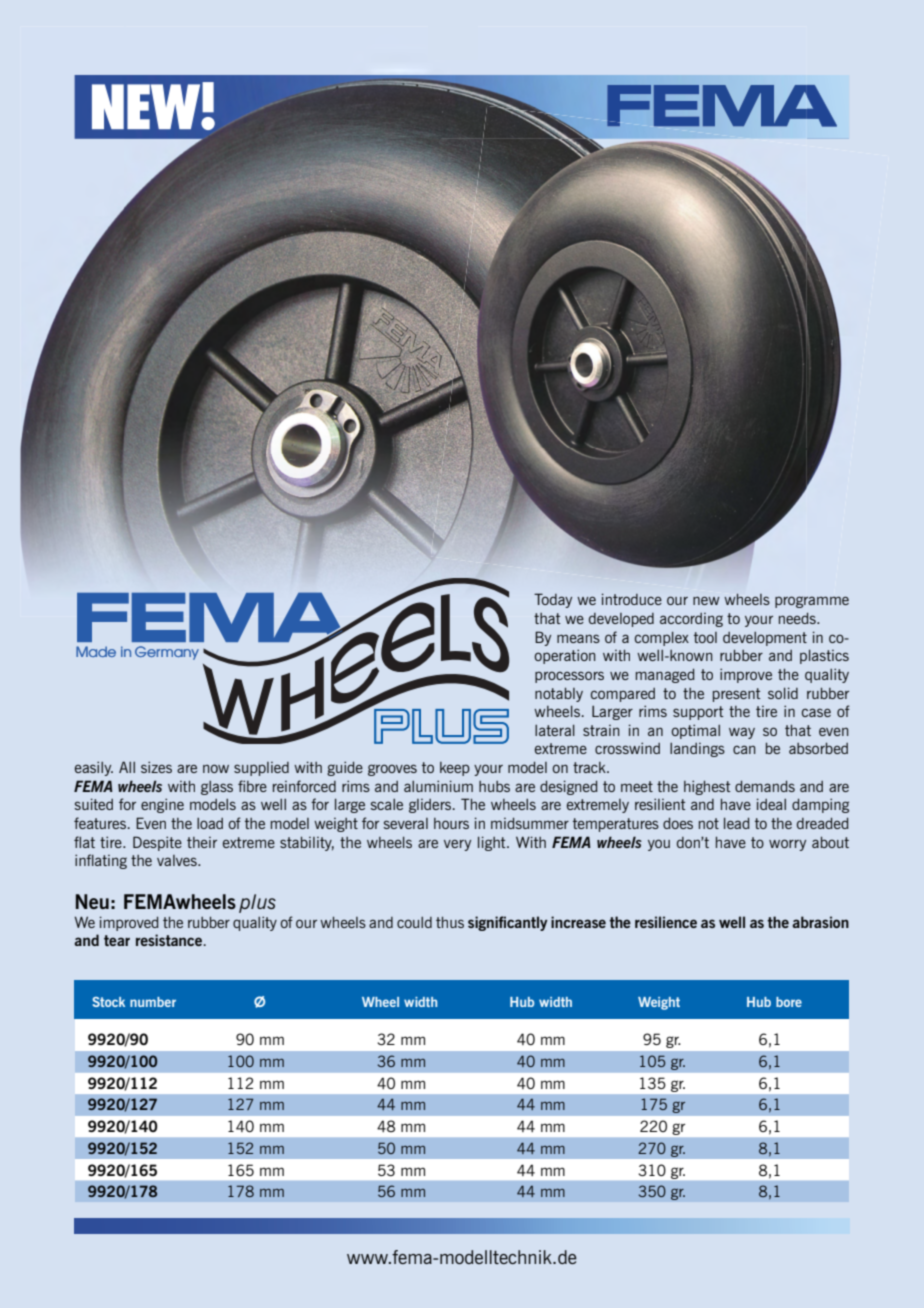  Describe the element at coordinates (167, 653) in the image. I see `Germany` at that location.
